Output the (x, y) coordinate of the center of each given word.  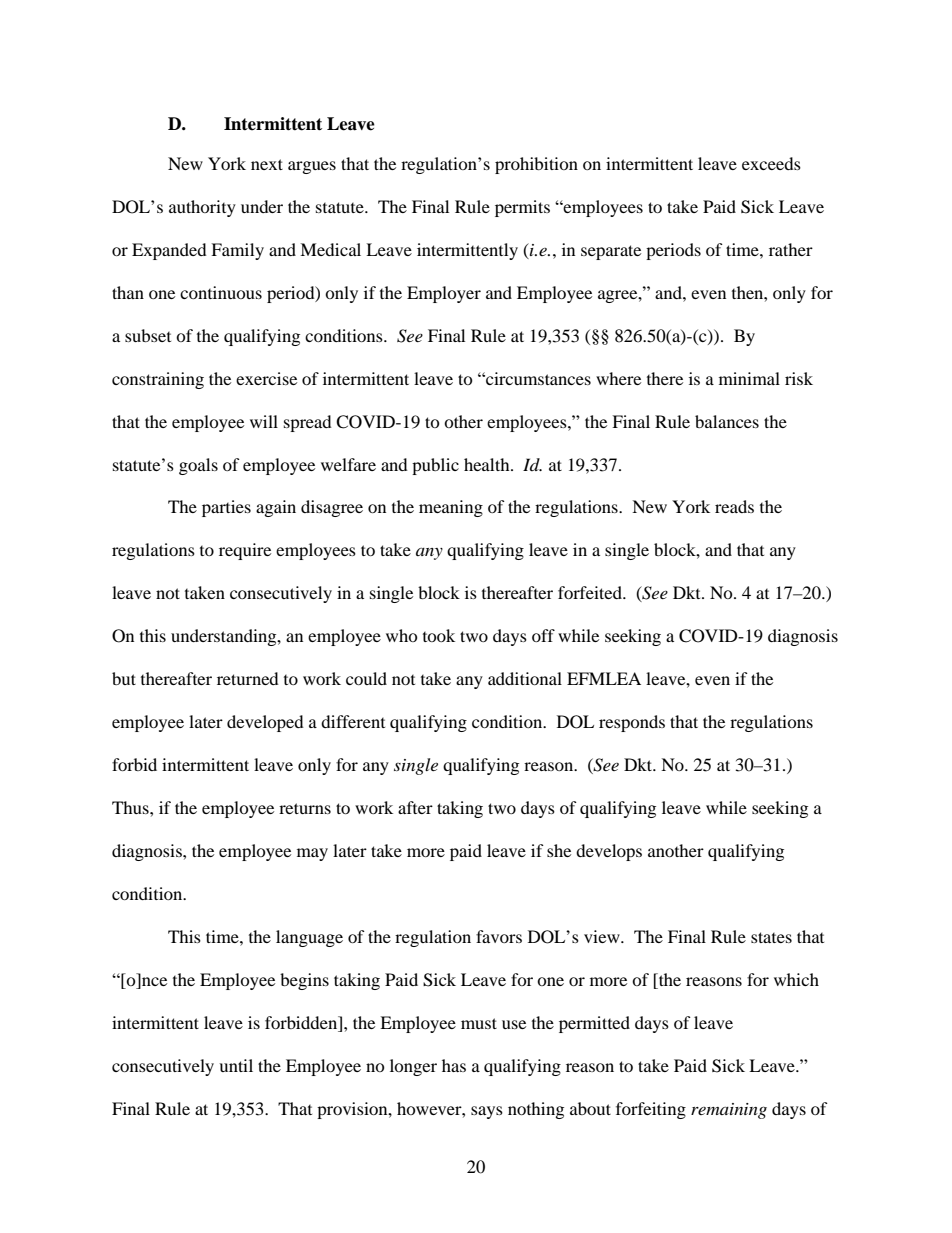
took (439, 635)
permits (522, 208)
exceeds (771, 163)
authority (202, 208)
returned (248, 678)
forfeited (591, 592)
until (236, 1065)
